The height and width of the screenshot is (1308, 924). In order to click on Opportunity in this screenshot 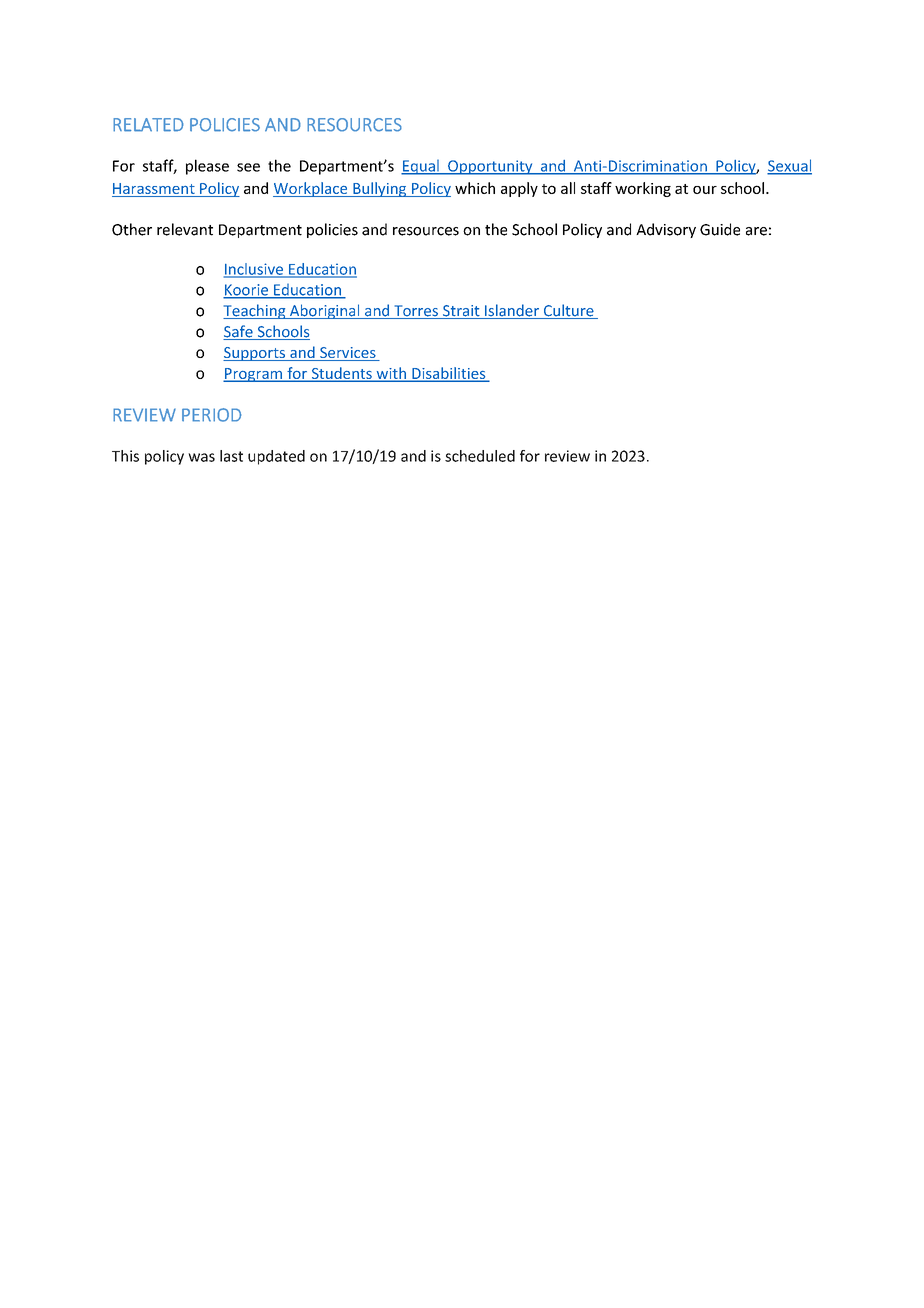, I will do `click(490, 167)`.
